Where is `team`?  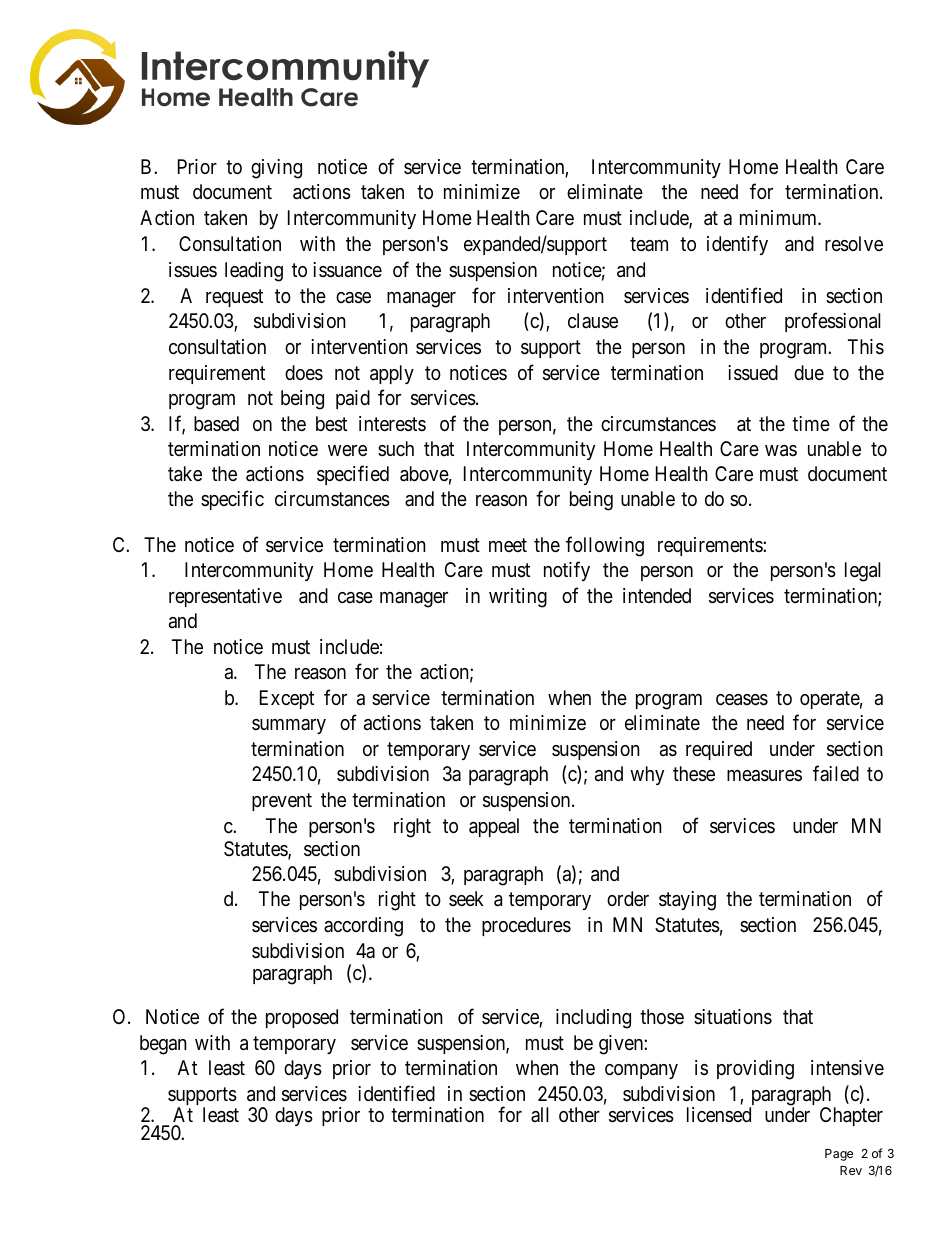 team is located at coordinates (649, 244).
